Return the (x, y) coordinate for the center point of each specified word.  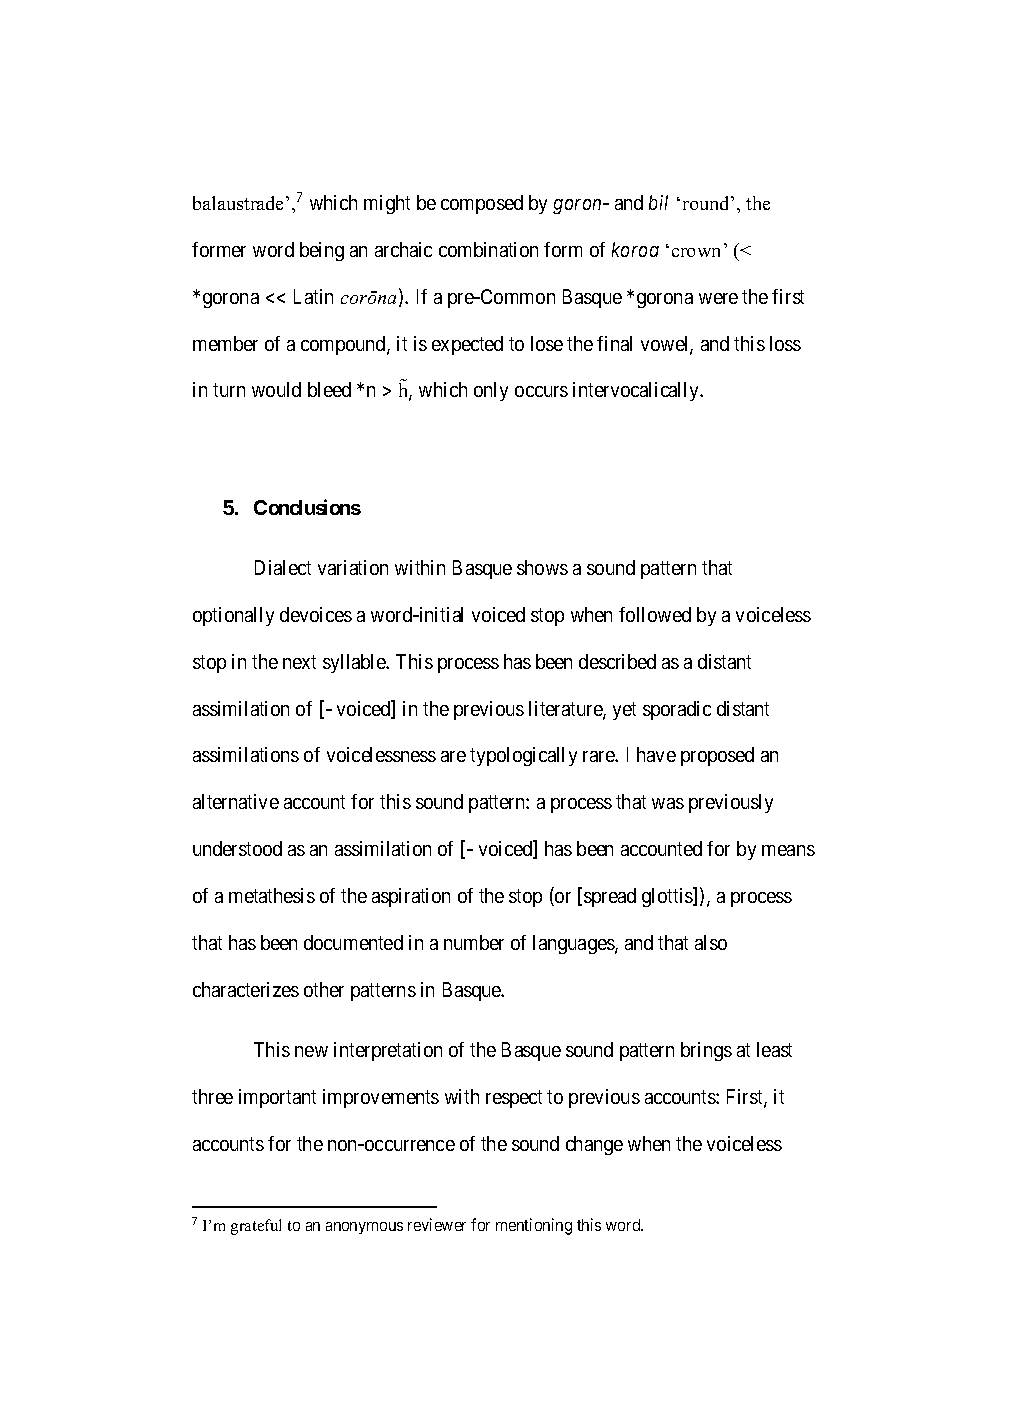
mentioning (534, 1226)
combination (488, 249)
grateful (256, 1227)
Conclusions (307, 507)
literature (566, 710)
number (474, 942)
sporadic (677, 710)
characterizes (246, 989)
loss (785, 343)
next (299, 662)
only (491, 391)
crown (696, 252)
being (322, 251)
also (711, 942)
